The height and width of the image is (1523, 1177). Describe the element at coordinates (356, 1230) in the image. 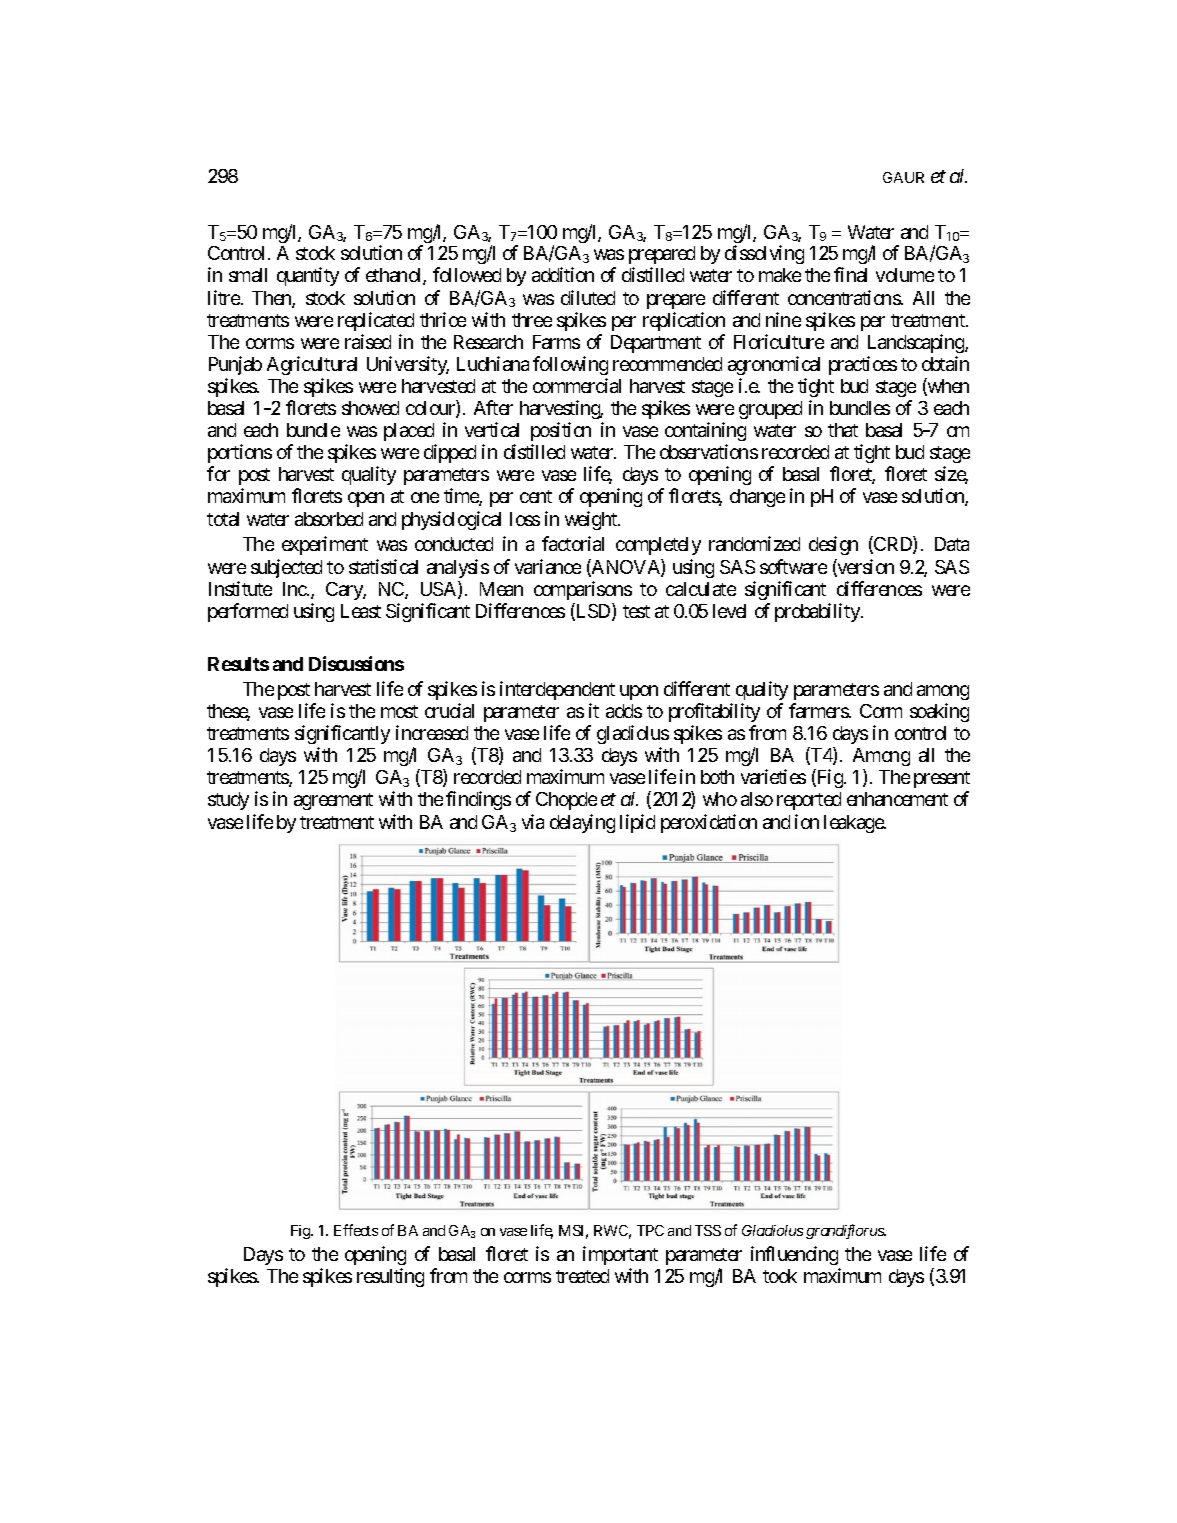

I see `Effects` at that location.
